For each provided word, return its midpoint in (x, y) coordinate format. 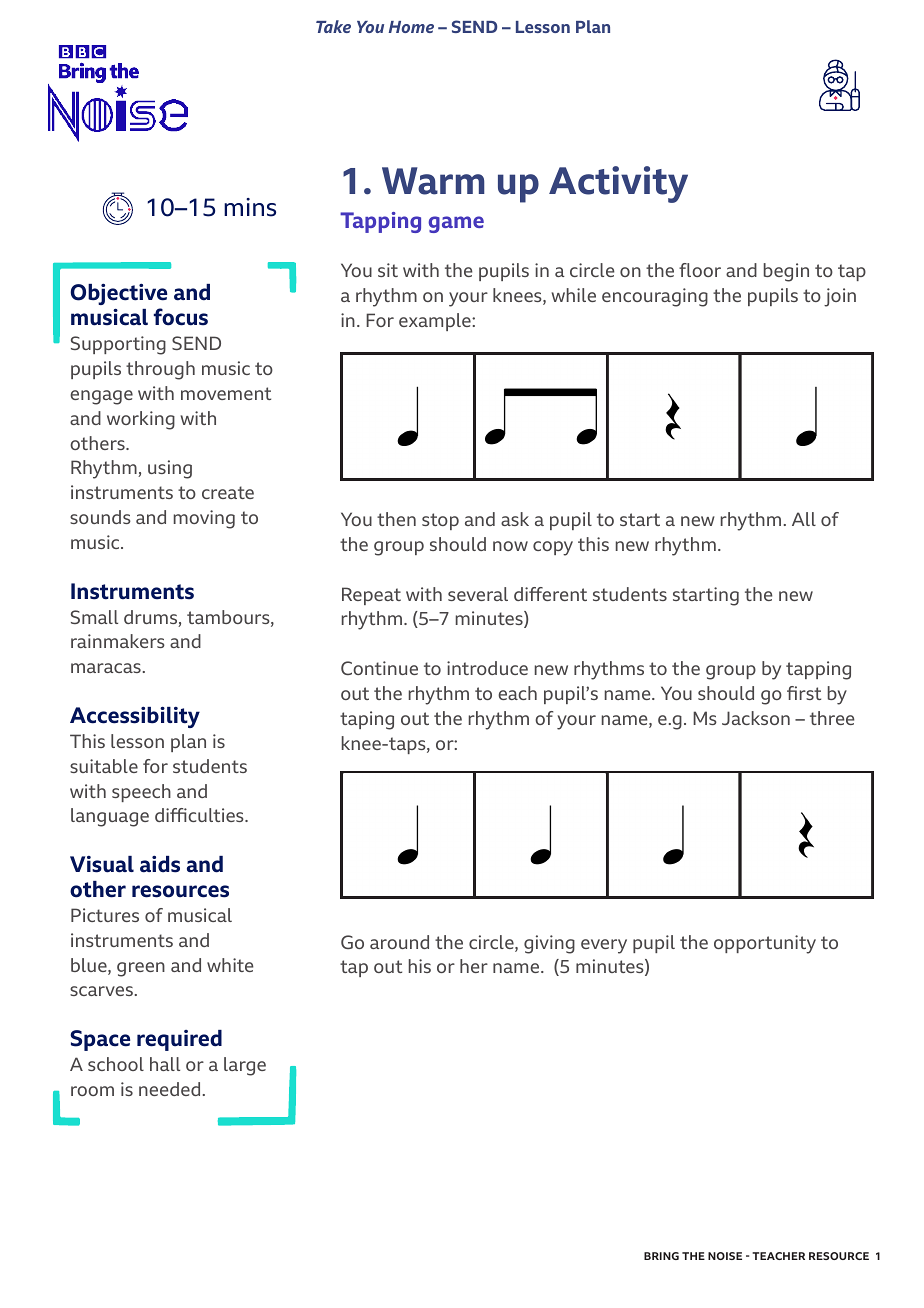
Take (333, 26)
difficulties (200, 815)
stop (440, 521)
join (840, 297)
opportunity (765, 944)
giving (549, 944)
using (170, 469)
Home (411, 27)
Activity (618, 184)
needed (169, 1089)
